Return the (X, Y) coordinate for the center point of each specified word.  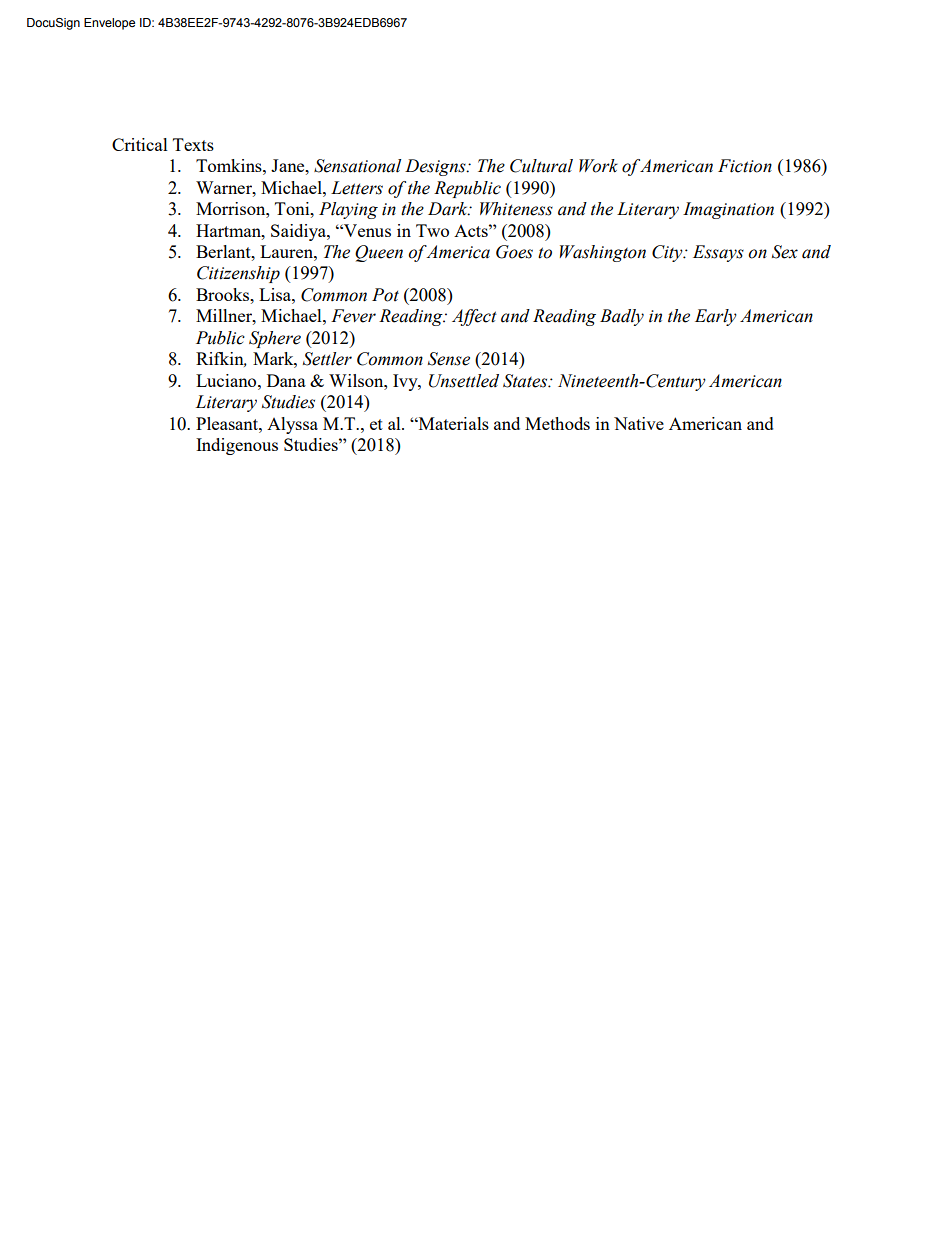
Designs (436, 167)
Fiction (745, 166)
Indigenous (237, 446)
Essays (718, 253)
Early (716, 317)
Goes (514, 252)
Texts (193, 144)
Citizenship (238, 274)
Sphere (275, 339)
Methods (557, 423)
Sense (449, 359)
